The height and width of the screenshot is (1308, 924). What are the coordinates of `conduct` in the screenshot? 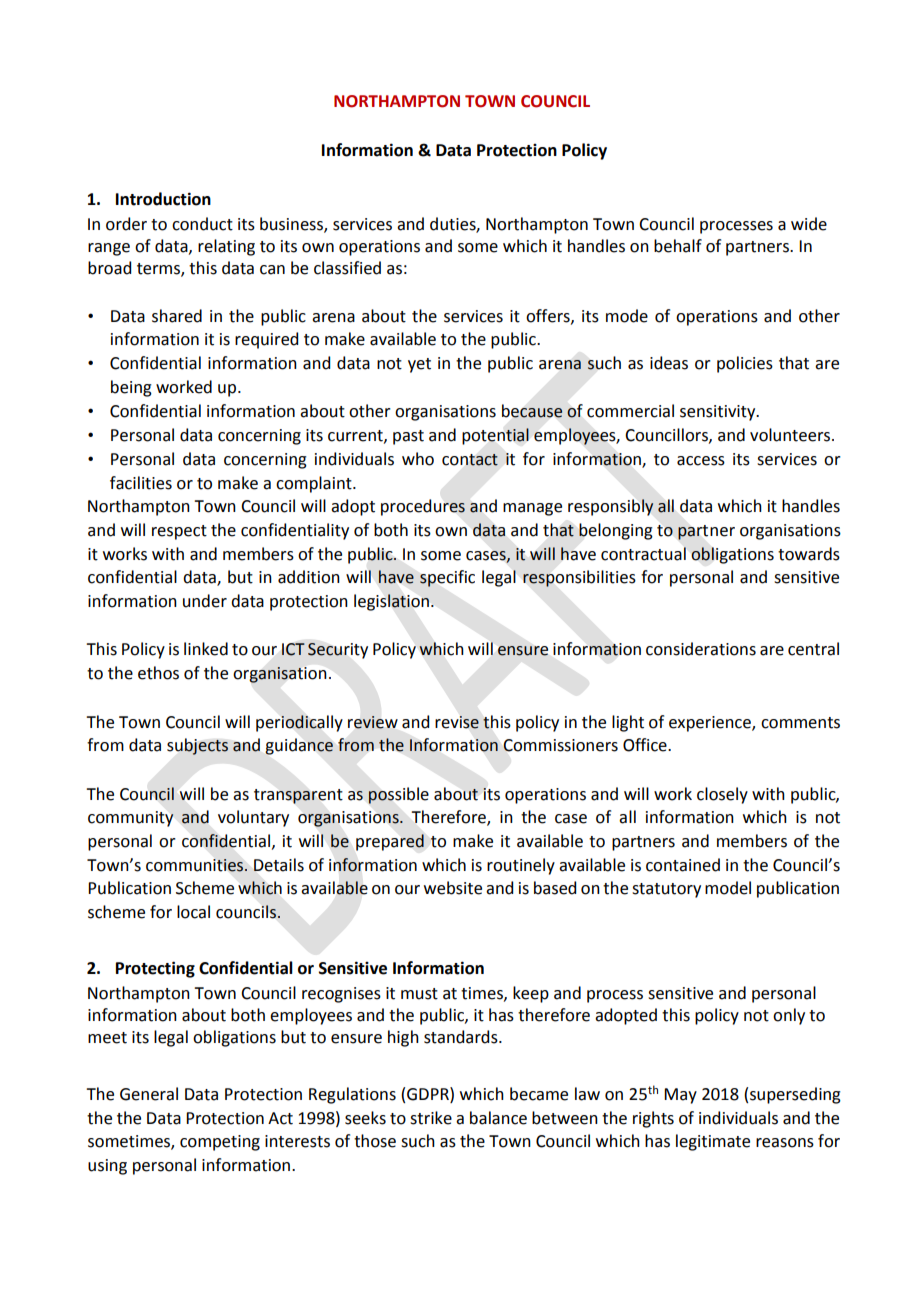 It's located at (202, 224).
